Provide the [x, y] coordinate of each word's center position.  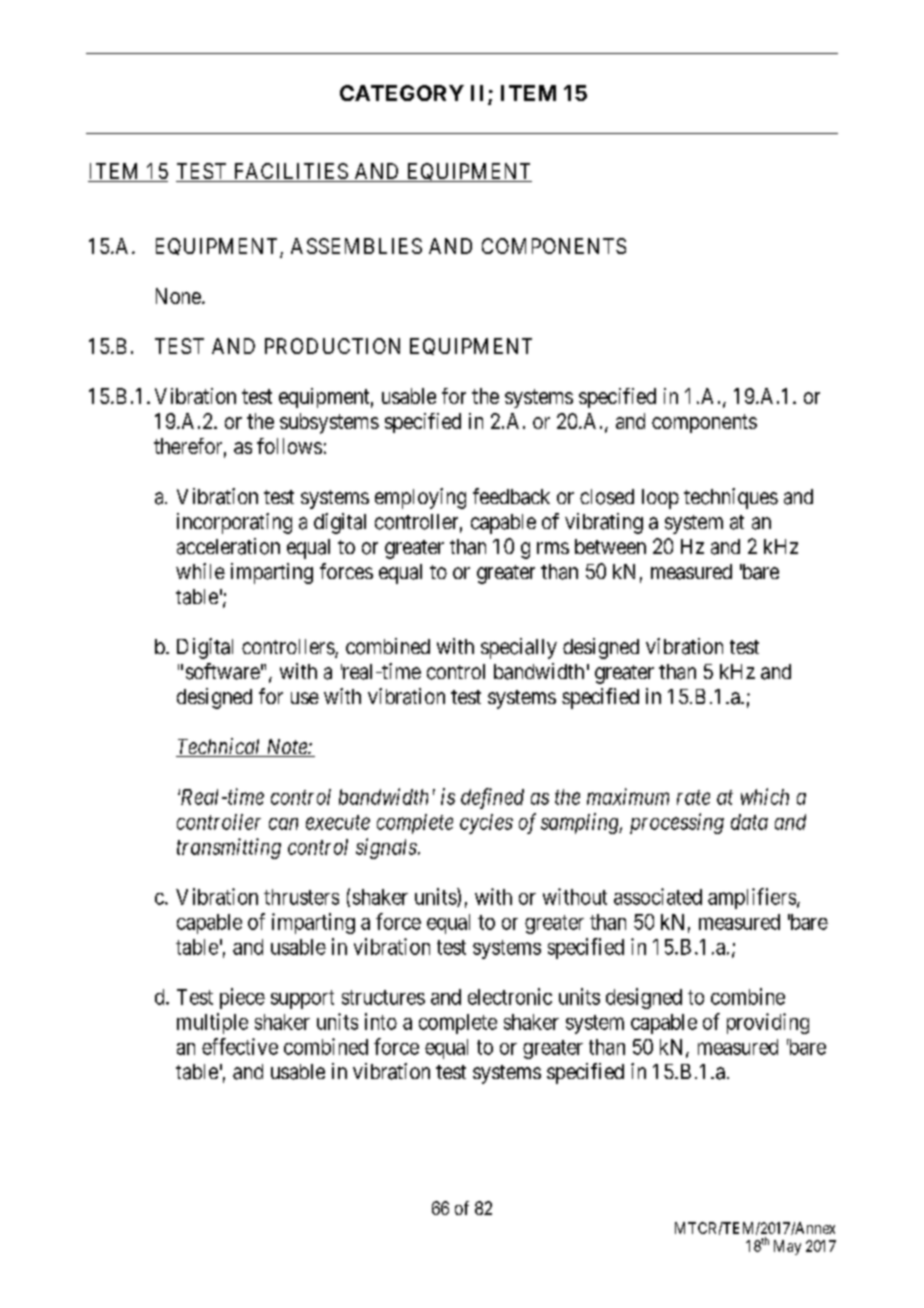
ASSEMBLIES [356, 246]
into [381, 1021]
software [223, 671]
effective [240, 1046]
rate [693, 797]
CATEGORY [402, 93]
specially [519, 648]
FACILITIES [290, 172]
